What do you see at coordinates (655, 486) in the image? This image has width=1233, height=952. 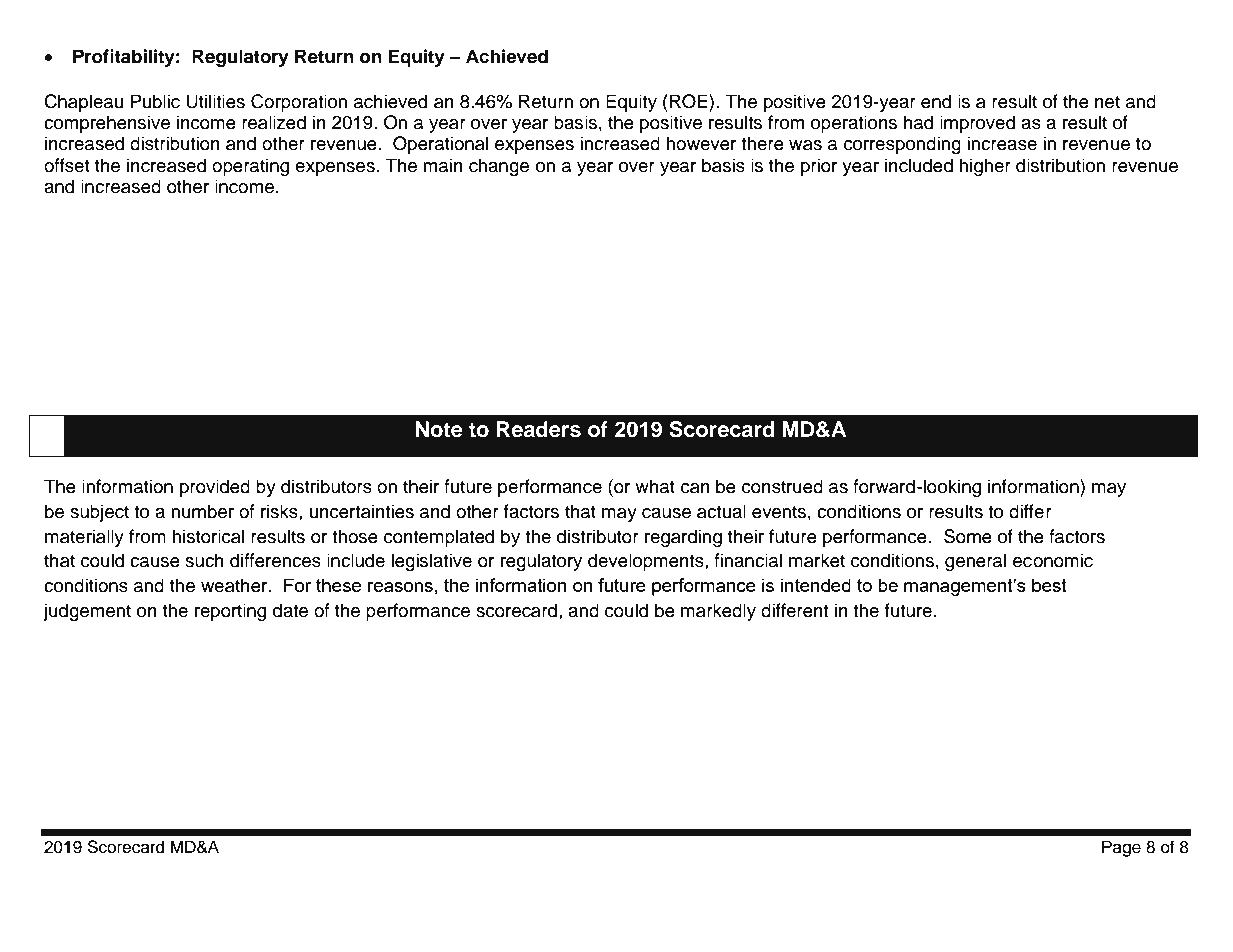 I see `what` at bounding box center [655, 486].
